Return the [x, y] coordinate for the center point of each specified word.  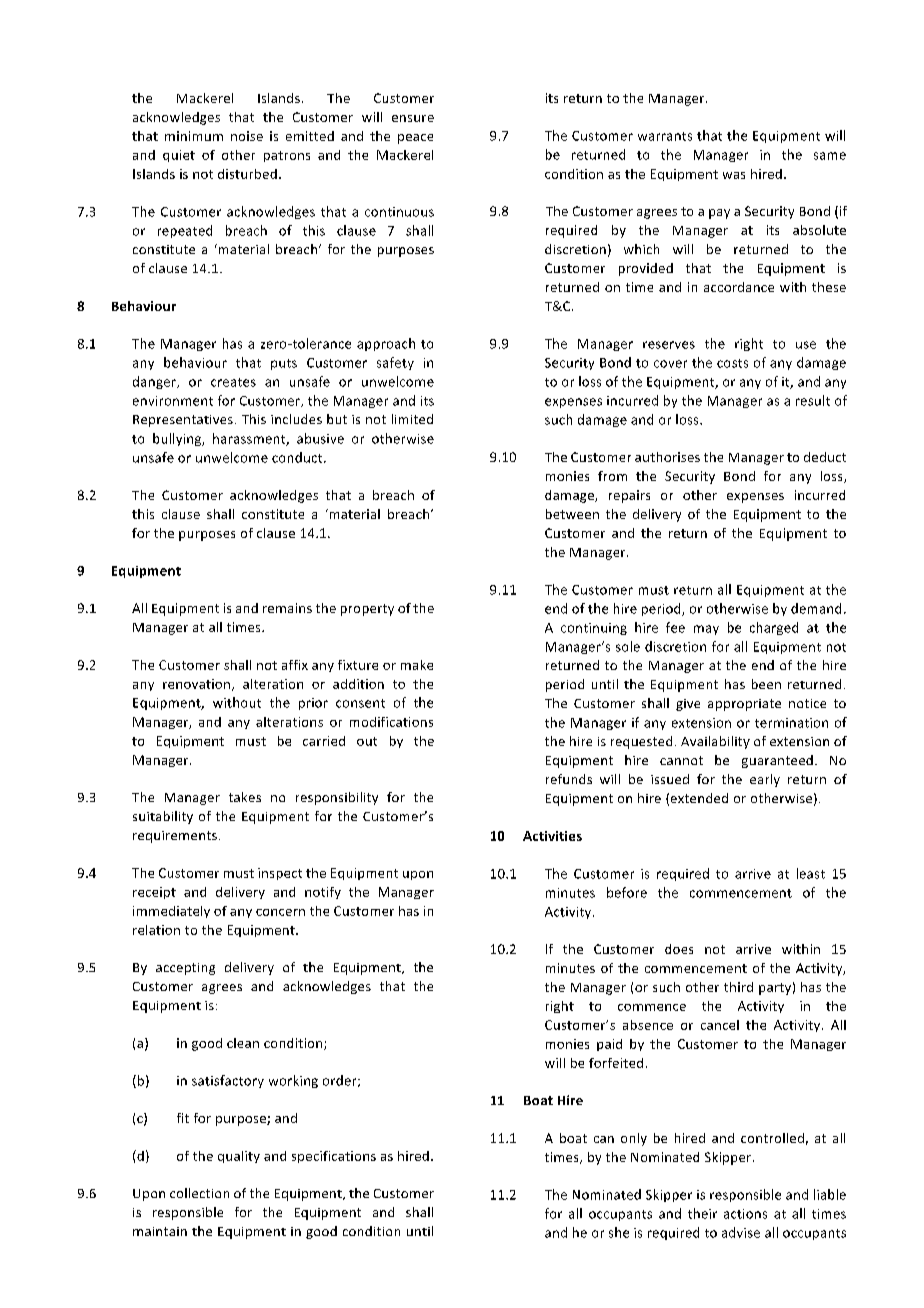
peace [415, 139]
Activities [552, 836]
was [734, 175]
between [572, 514]
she [619, 1232]
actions [745, 1214]
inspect [280, 874]
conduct [298, 457]
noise [247, 136]
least [811, 873]
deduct [825, 457]
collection [199, 1193]
